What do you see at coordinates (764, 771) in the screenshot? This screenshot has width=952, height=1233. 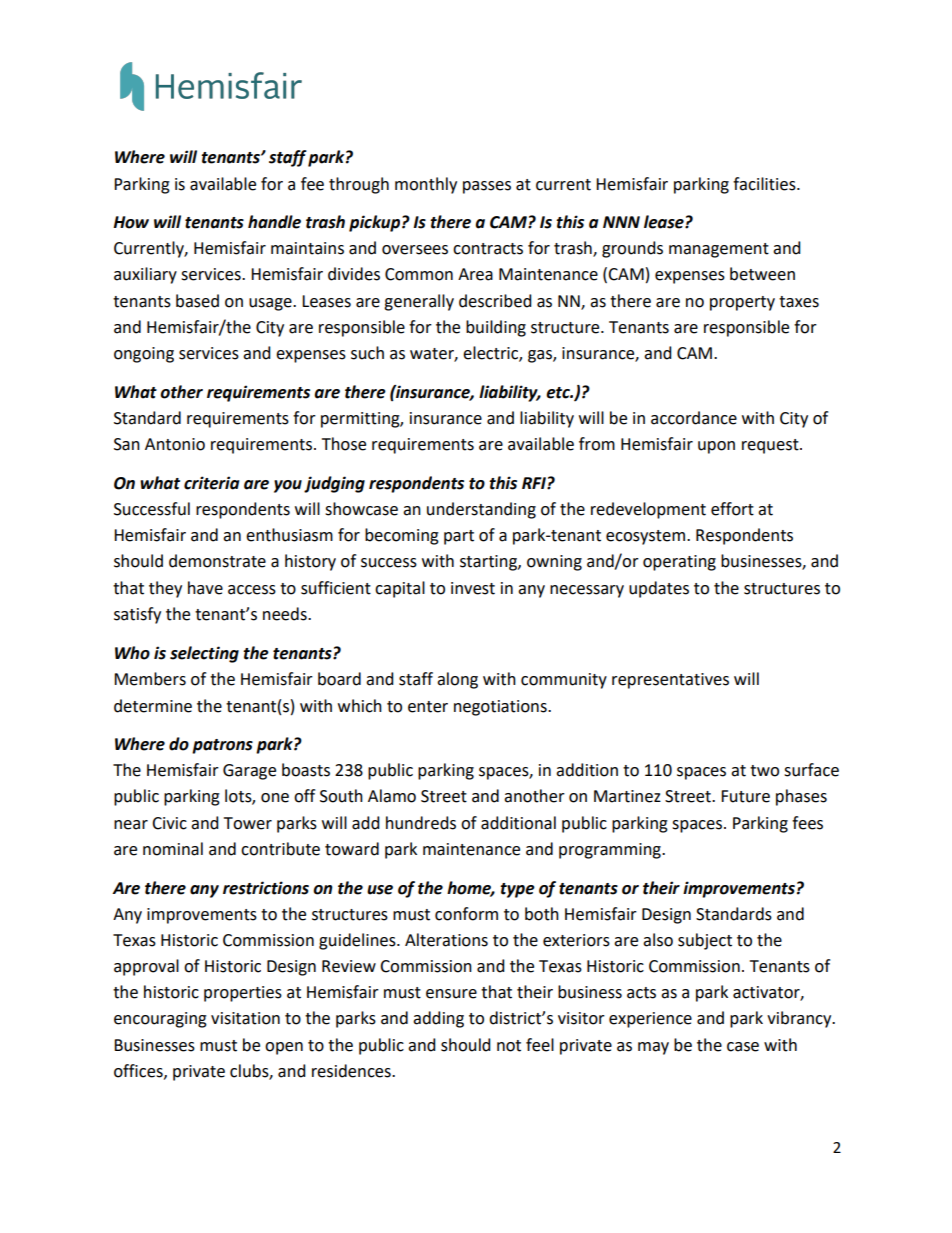 I see `two` at bounding box center [764, 771].
